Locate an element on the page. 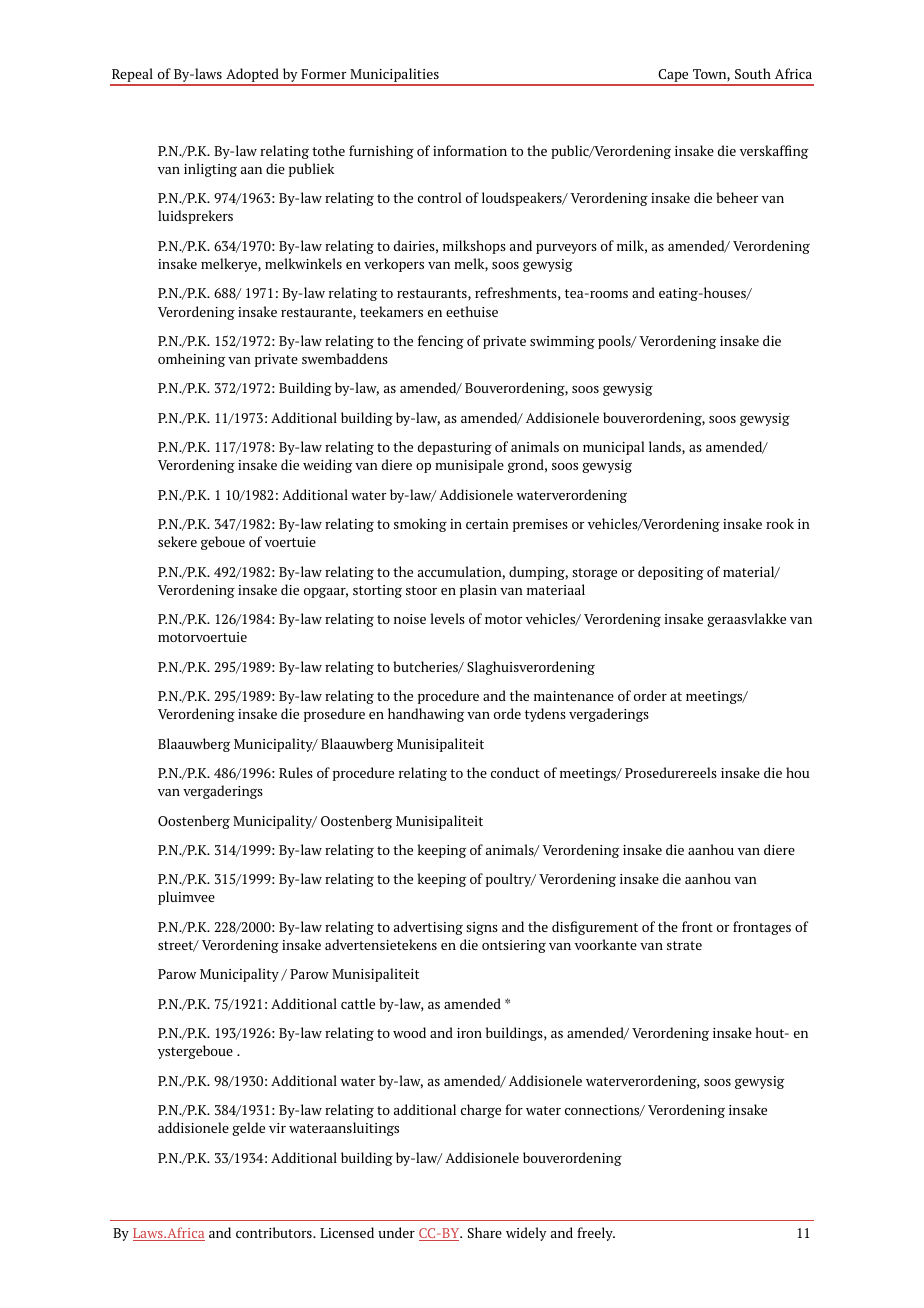 The image size is (924, 1308). South is located at coordinates (753, 73).
